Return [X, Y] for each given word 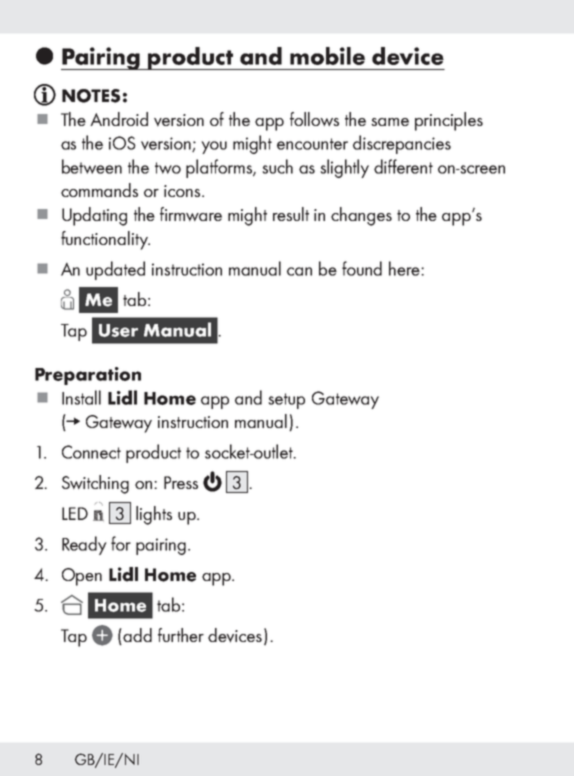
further [181, 635]
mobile [327, 56]
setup [286, 401]
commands [99, 190]
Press [181, 482]
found [362, 268]
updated [115, 270]
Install [81, 397]
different [403, 166]
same [390, 122]
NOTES [91, 96]
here [405, 268]
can [299, 271]
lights [154, 515]
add [136, 636]
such [277, 166]
